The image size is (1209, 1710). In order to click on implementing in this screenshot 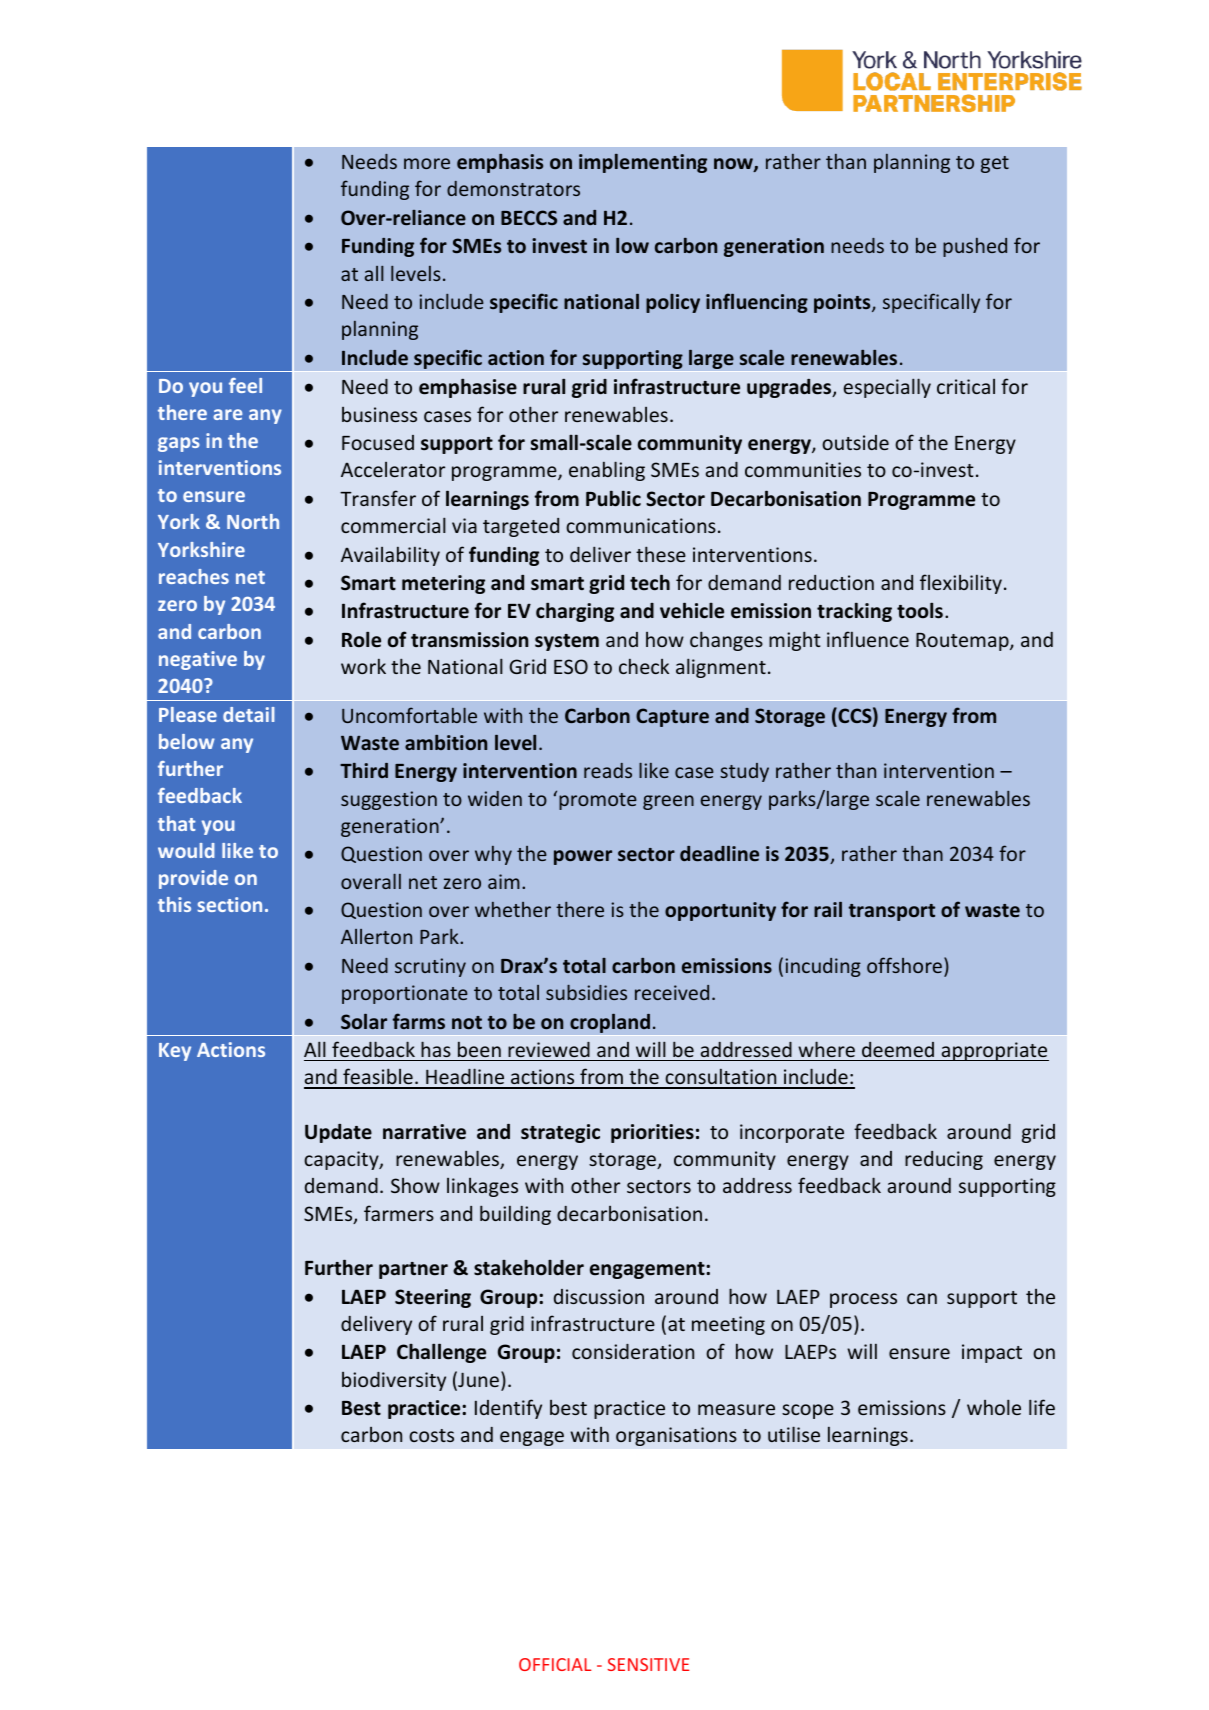, I will do `click(643, 163)`.
